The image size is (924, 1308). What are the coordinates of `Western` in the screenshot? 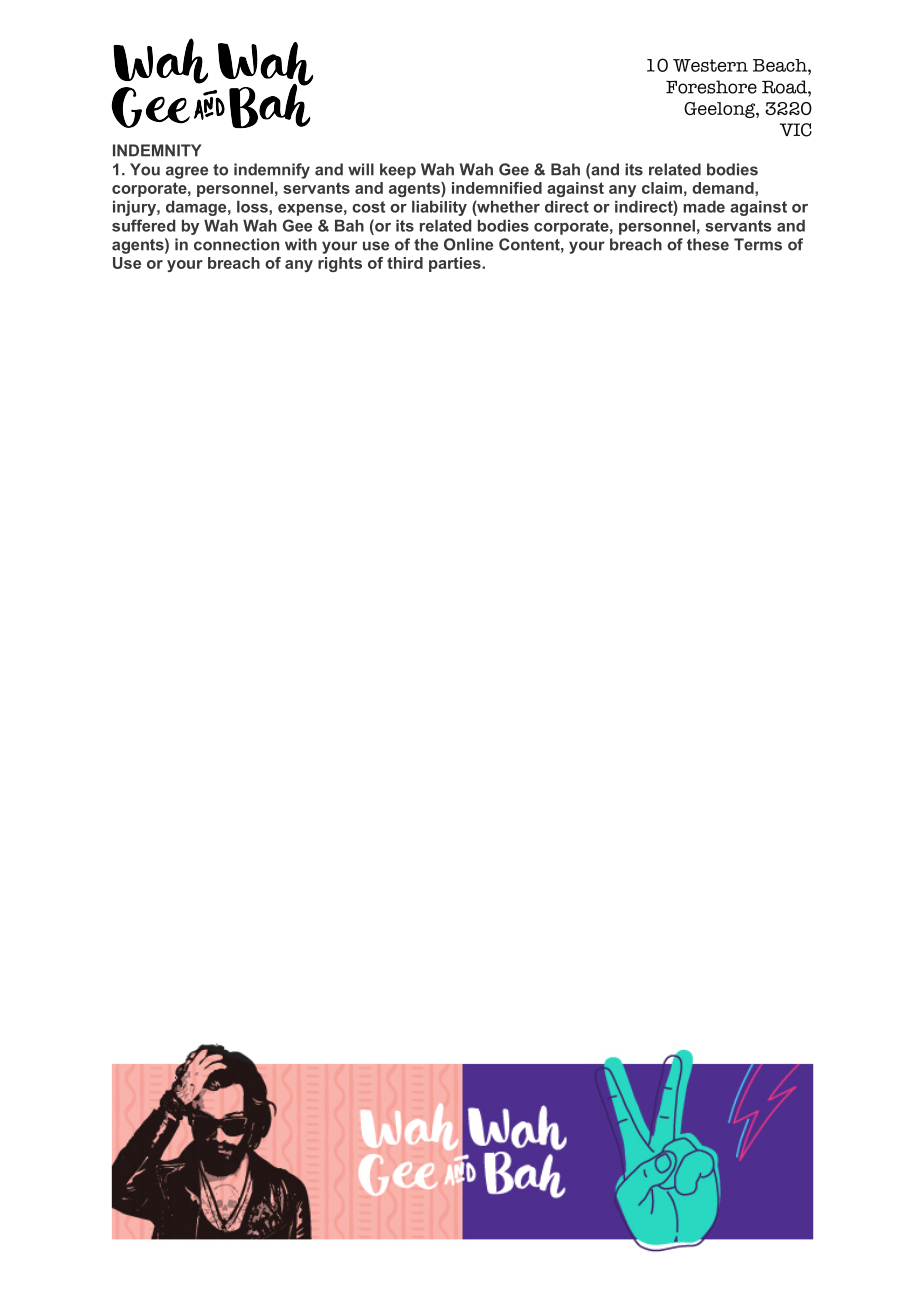 It's located at (710, 65).
